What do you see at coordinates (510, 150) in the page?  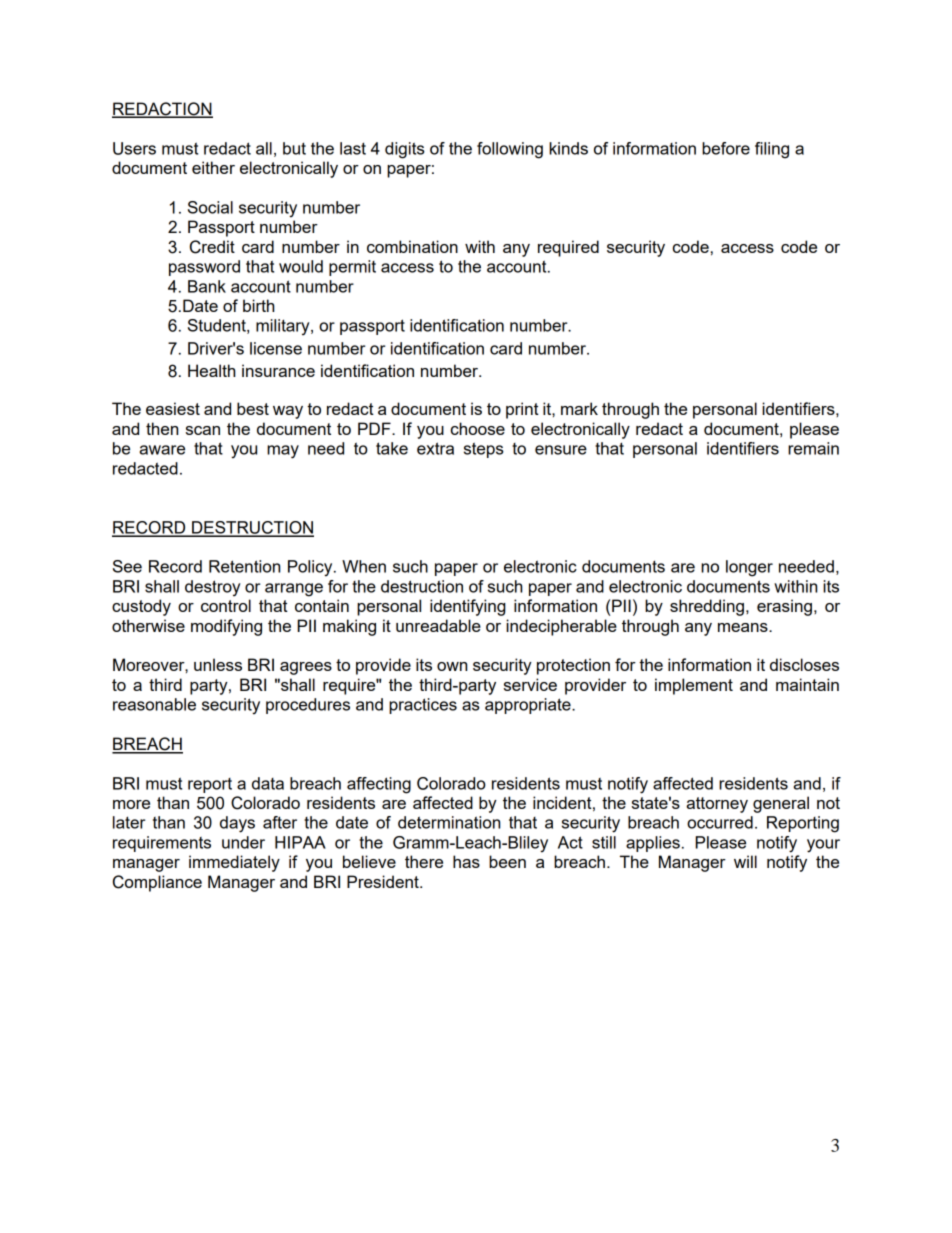 I see `following` at bounding box center [510, 150].
